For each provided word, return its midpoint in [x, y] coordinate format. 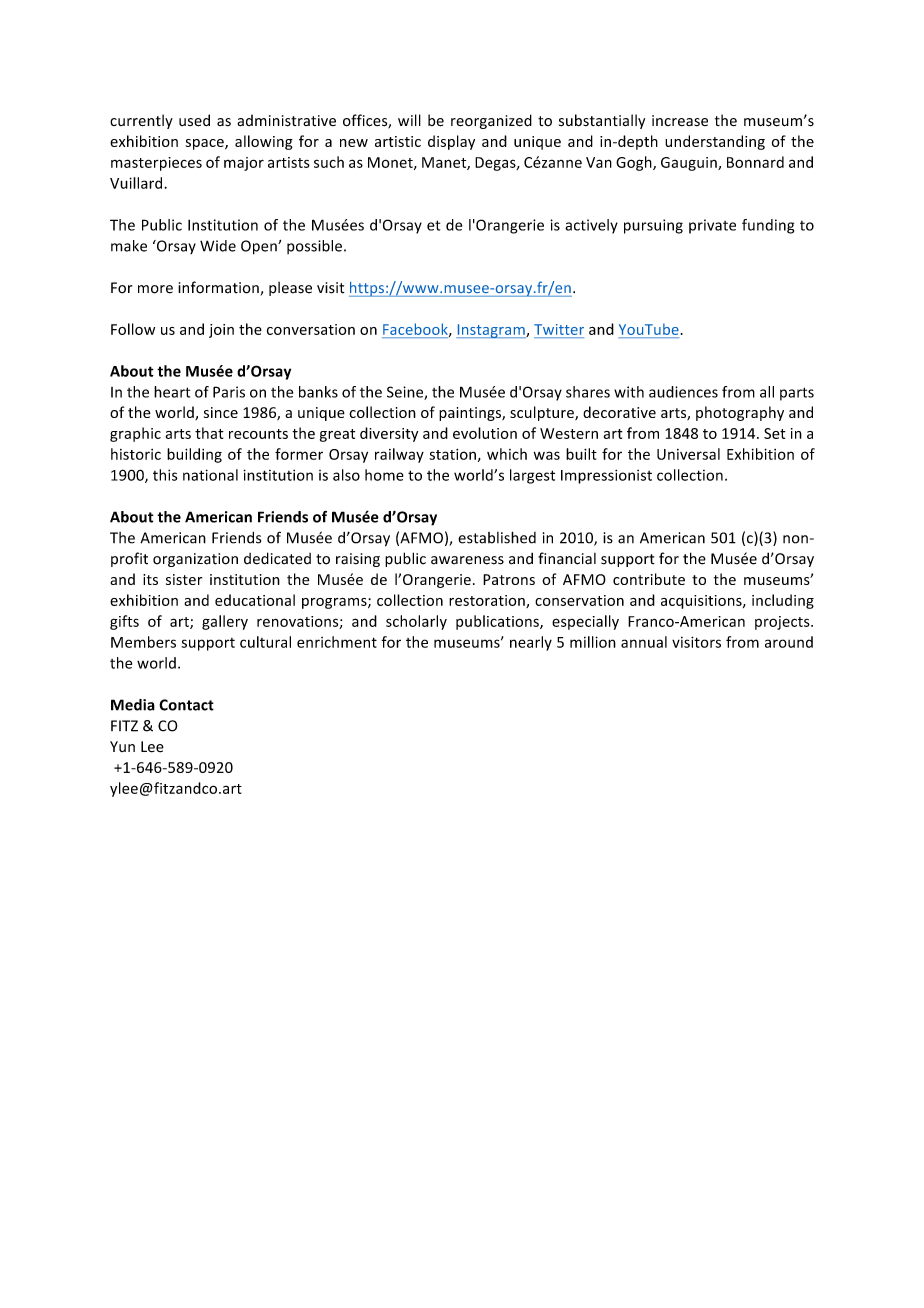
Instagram [491, 331]
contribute [649, 579]
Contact [186, 705]
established [497, 537]
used [194, 120]
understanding [715, 142]
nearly [531, 643]
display [451, 142]
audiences [683, 392]
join [221, 331]
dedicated [277, 558]
